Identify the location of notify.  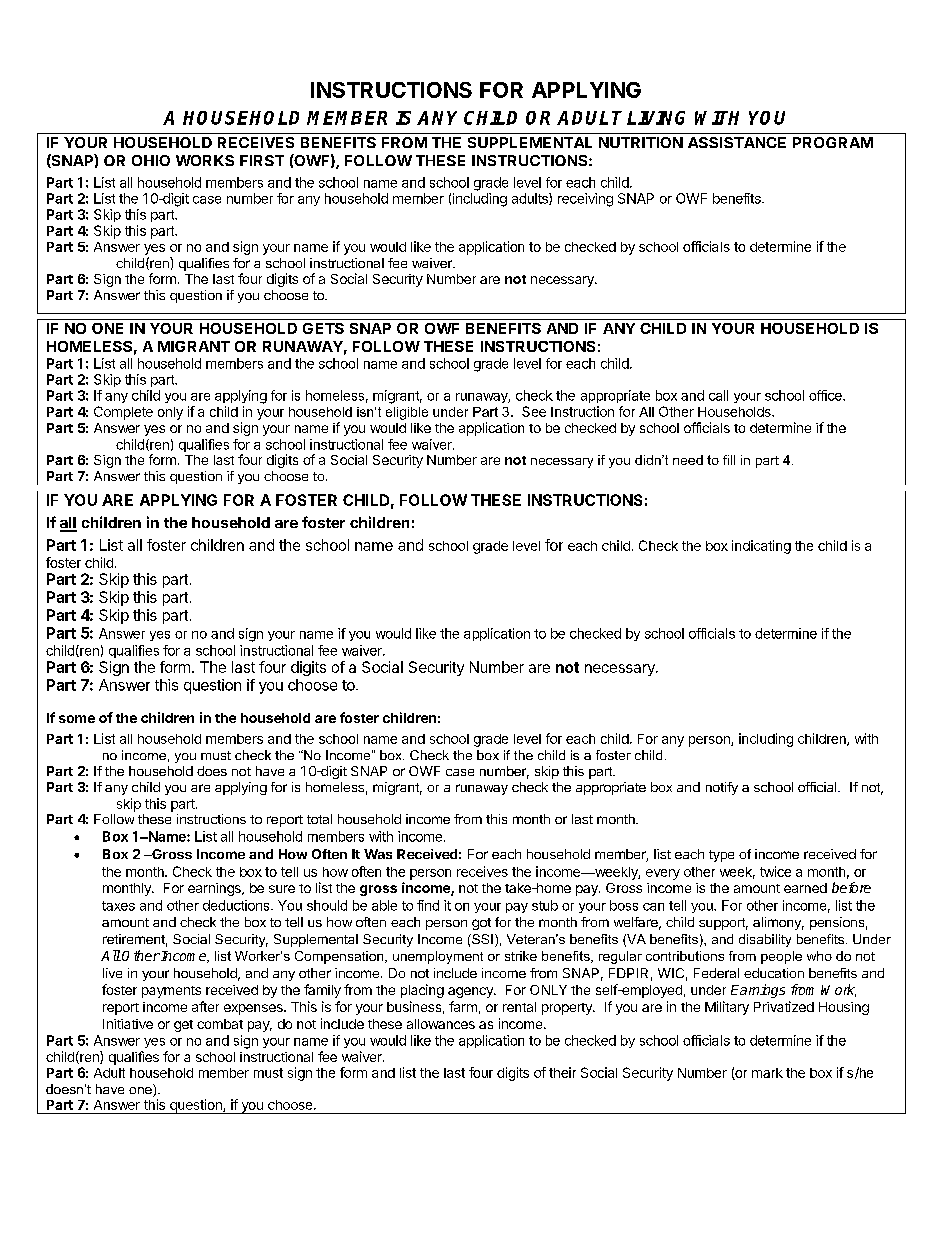
(722, 788).
